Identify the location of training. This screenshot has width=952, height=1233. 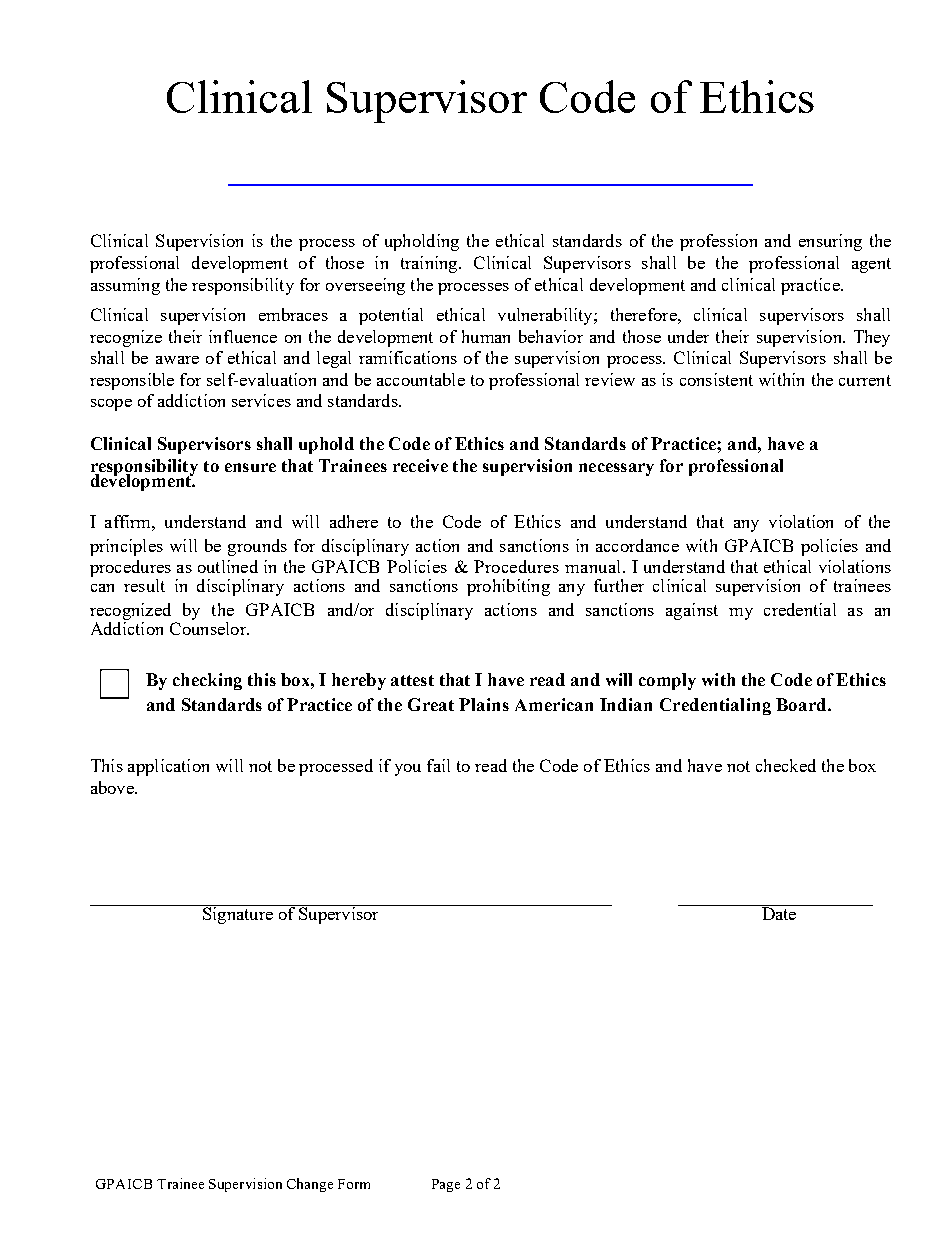
(430, 264).
